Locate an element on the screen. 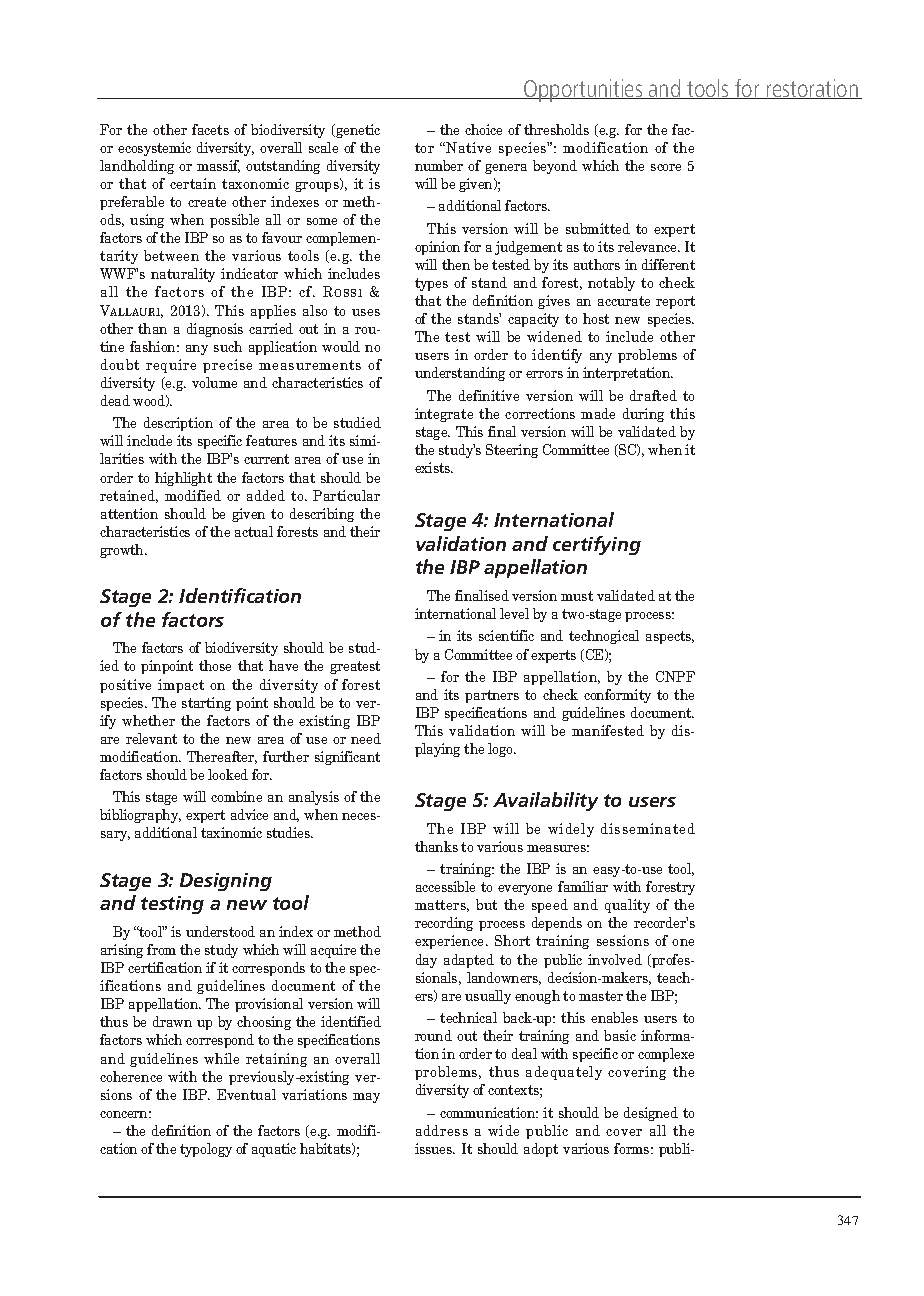 The width and height of the screenshot is (924, 1296). may is located at coordinates (366, 1098).
